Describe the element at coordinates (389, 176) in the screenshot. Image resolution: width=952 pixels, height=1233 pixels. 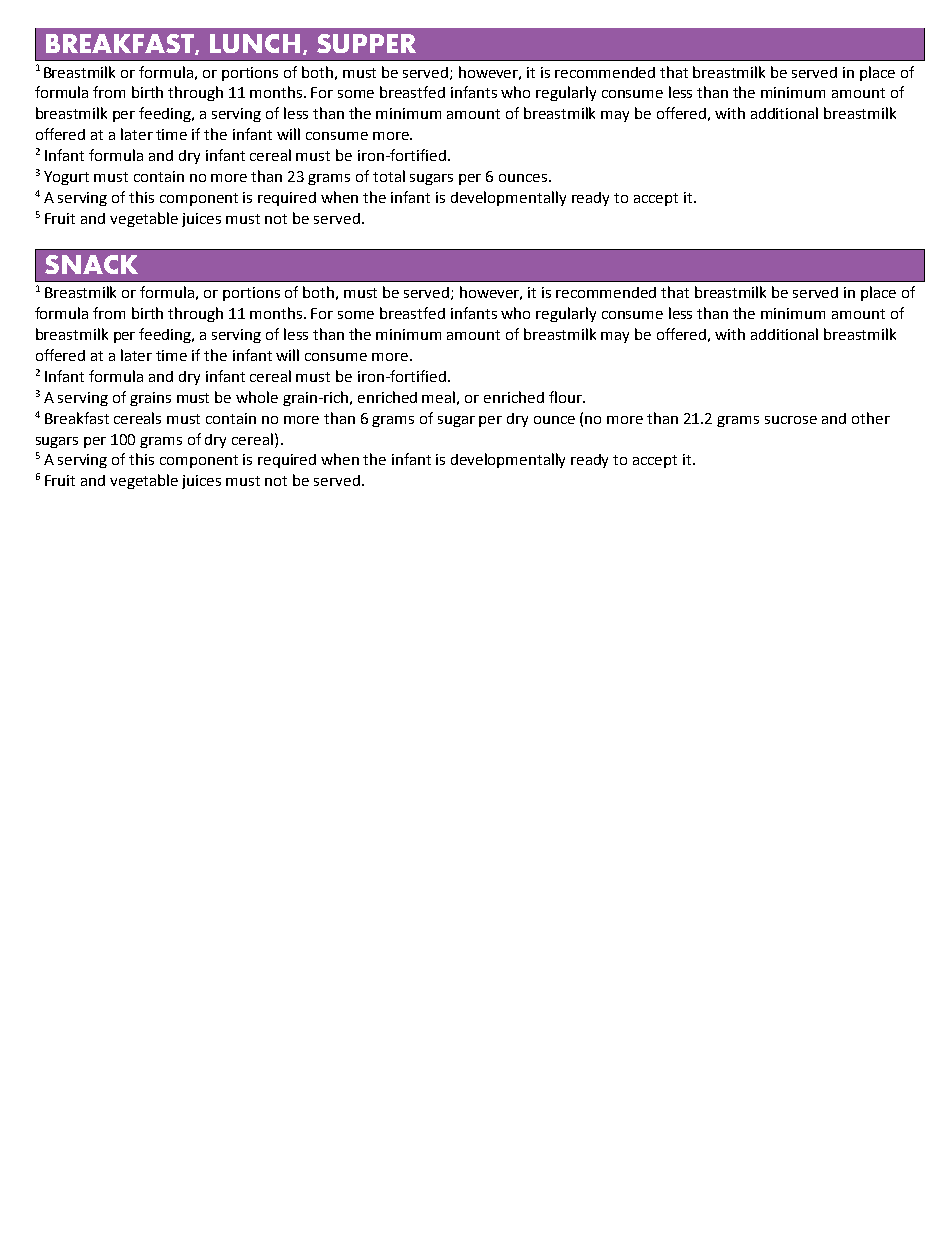
I see `total` at that location.
